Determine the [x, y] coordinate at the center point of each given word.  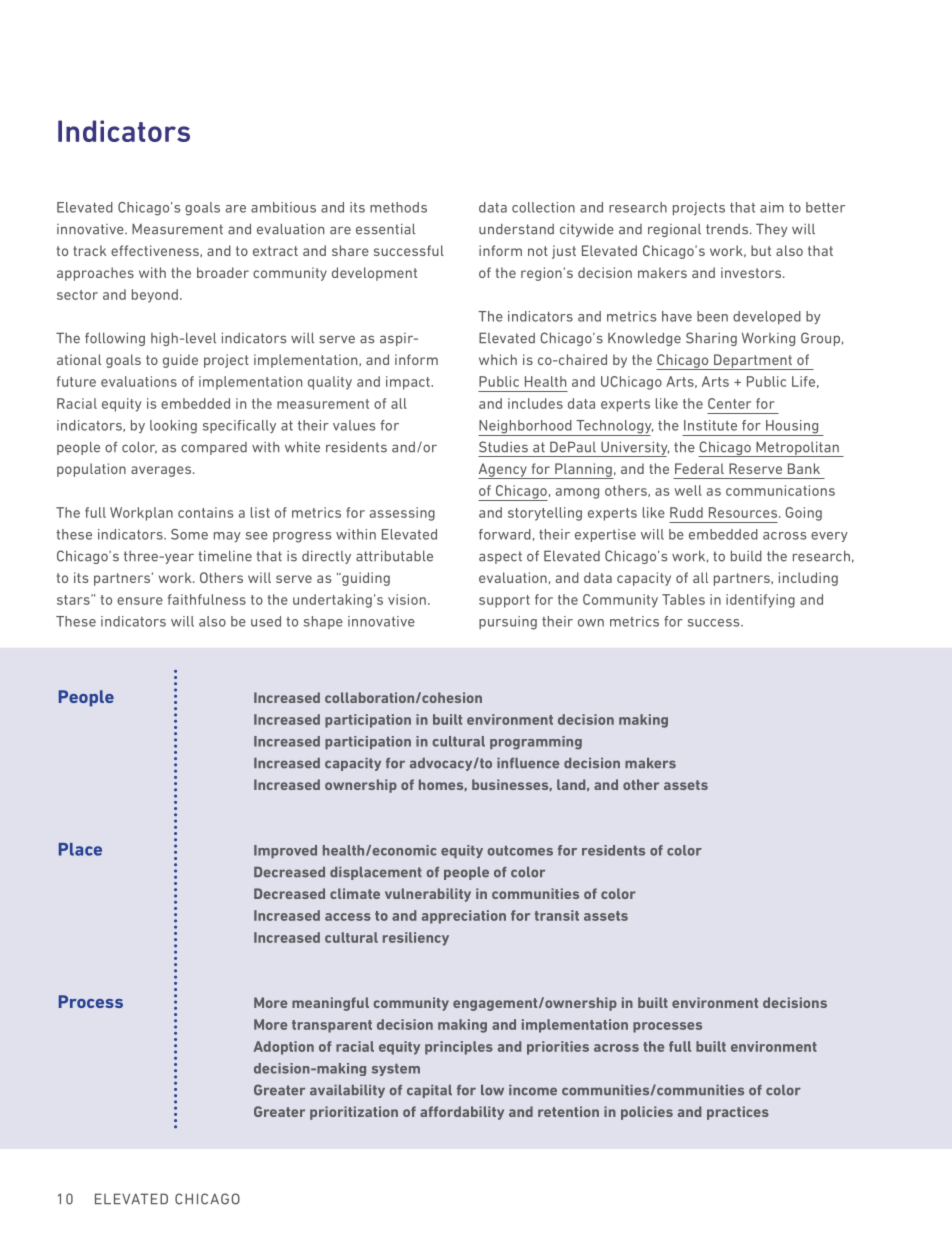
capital [429, 1091]
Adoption [284, 1048]
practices [738, 1113]
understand [516, 229]
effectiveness [156, 251]
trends [727, 229]
